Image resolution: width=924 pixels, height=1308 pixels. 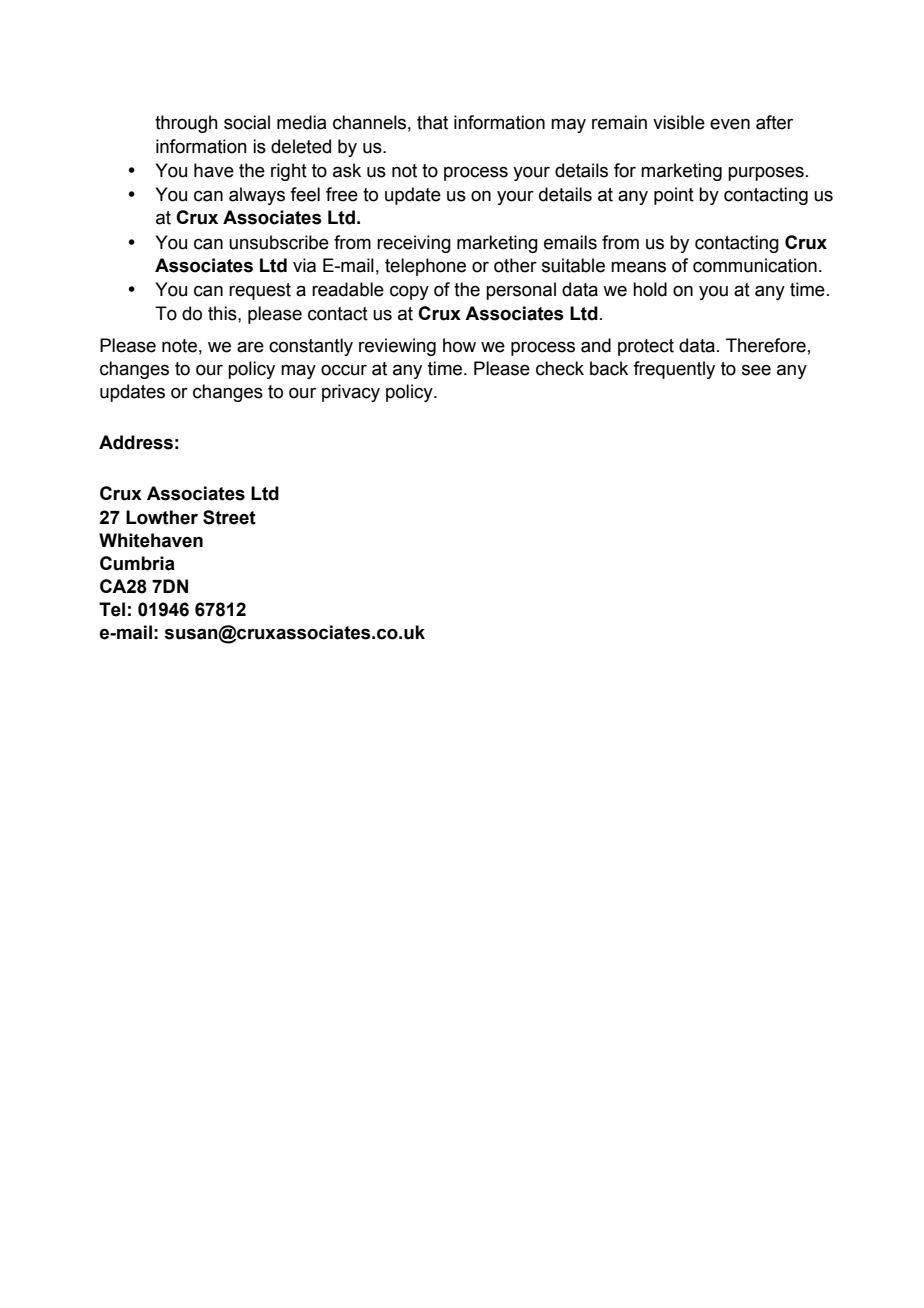 I want to click on through, so click(x=186, y=124).
